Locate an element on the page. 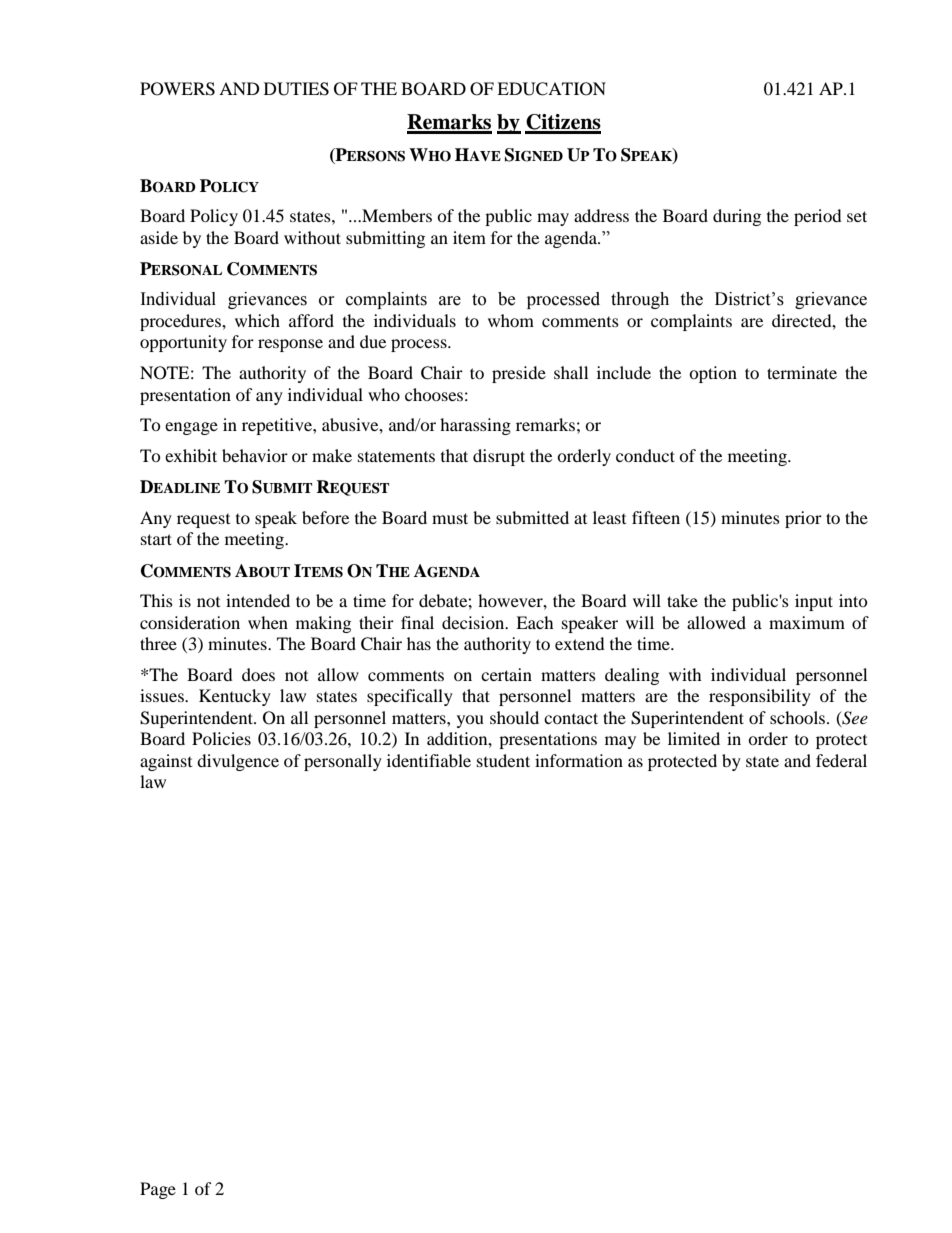 This image has width=952, height=1233. during is located at coordinates (737, 217).
